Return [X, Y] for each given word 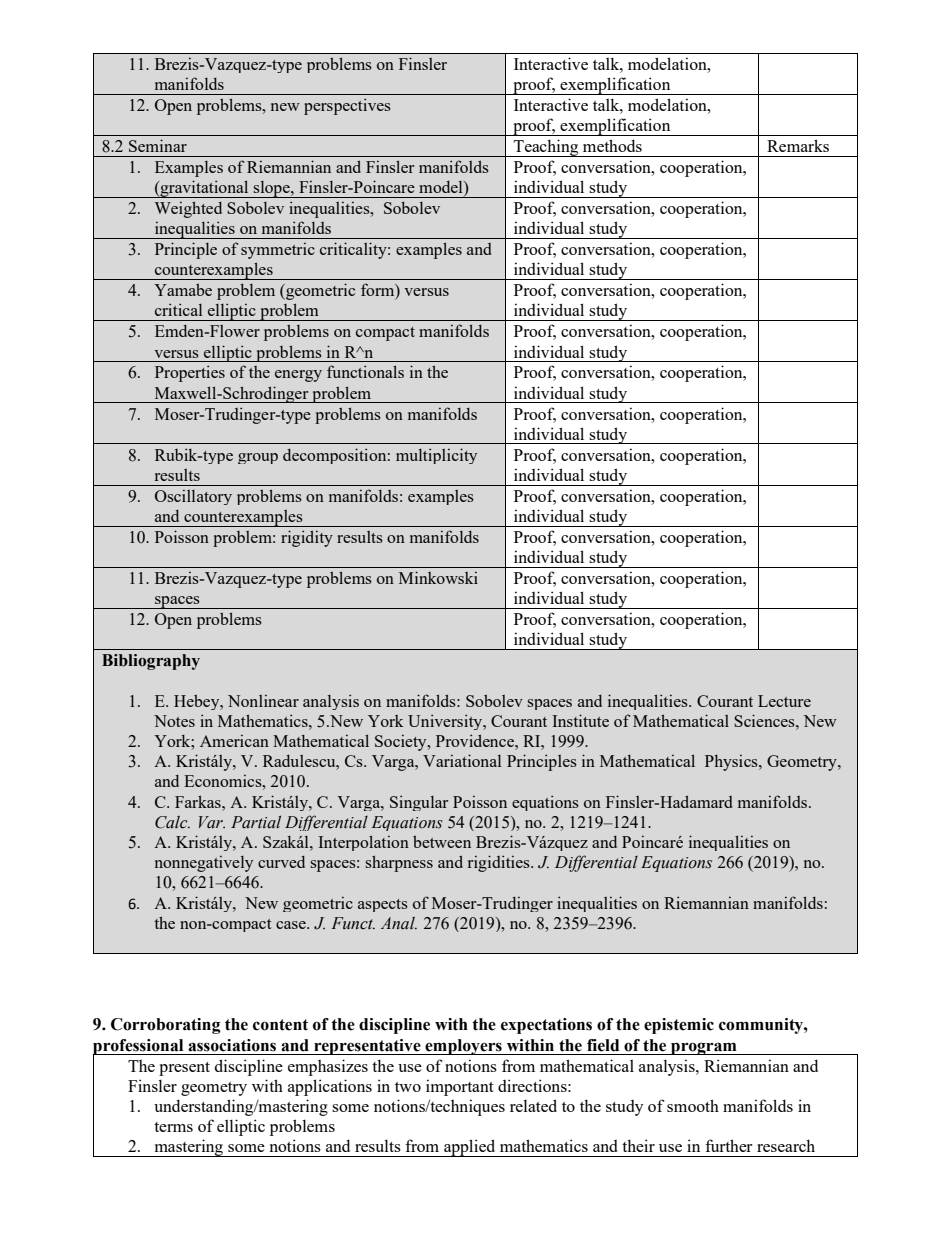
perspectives [347, 106]
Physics [732, 763]
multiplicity [436, 456]
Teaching [546, 148]
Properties [190, 373]
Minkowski [438, 577]
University [446, 722]
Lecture [784, 701]
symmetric [278, 251]
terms [173, 1127]
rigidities [500, 863]
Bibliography [151, 662]
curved [281, 862]
